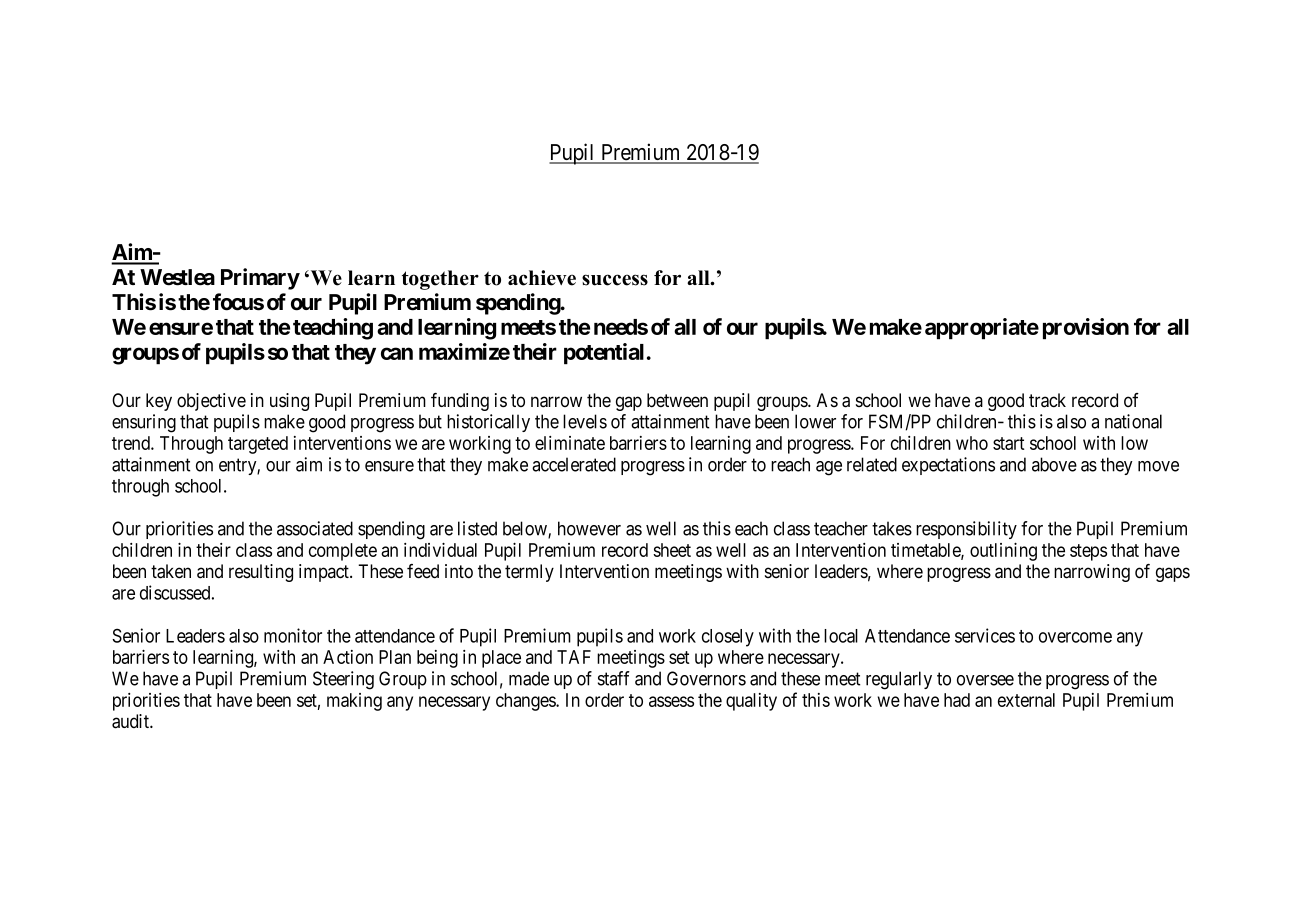 The image size is (1308, 924). I want to click on associated, so click(315, 528).
